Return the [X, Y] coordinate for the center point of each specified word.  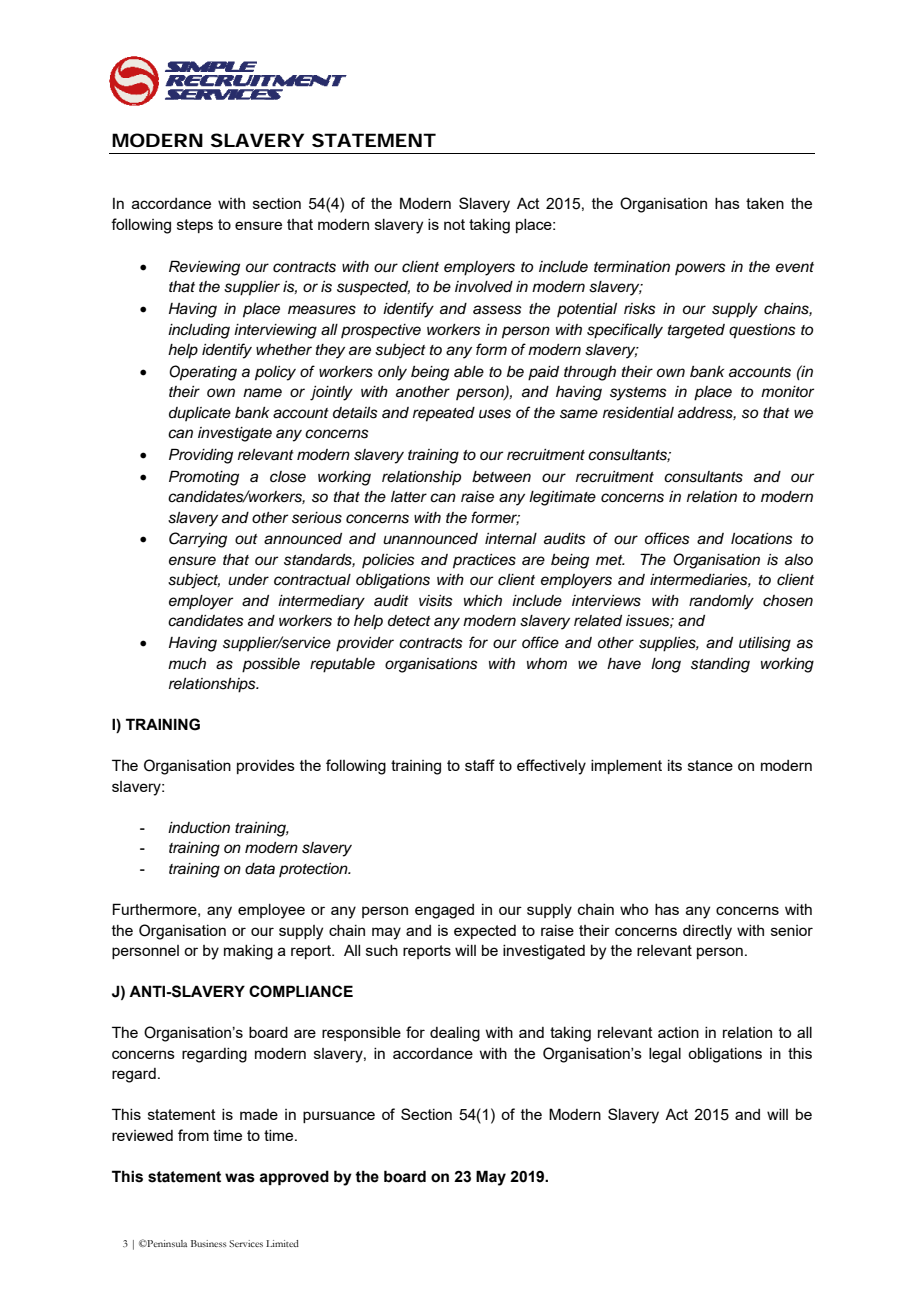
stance [710, 765]
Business [208, 1243]
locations [762, 539]
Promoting [204, 478]
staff [480, 765]
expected [485, 932]
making [248, 952]
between [501, 477]
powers [700, 269]
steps [195, 226]
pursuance [339, 1117]
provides [266, 767]
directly [707, 932]
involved [484, 287]
